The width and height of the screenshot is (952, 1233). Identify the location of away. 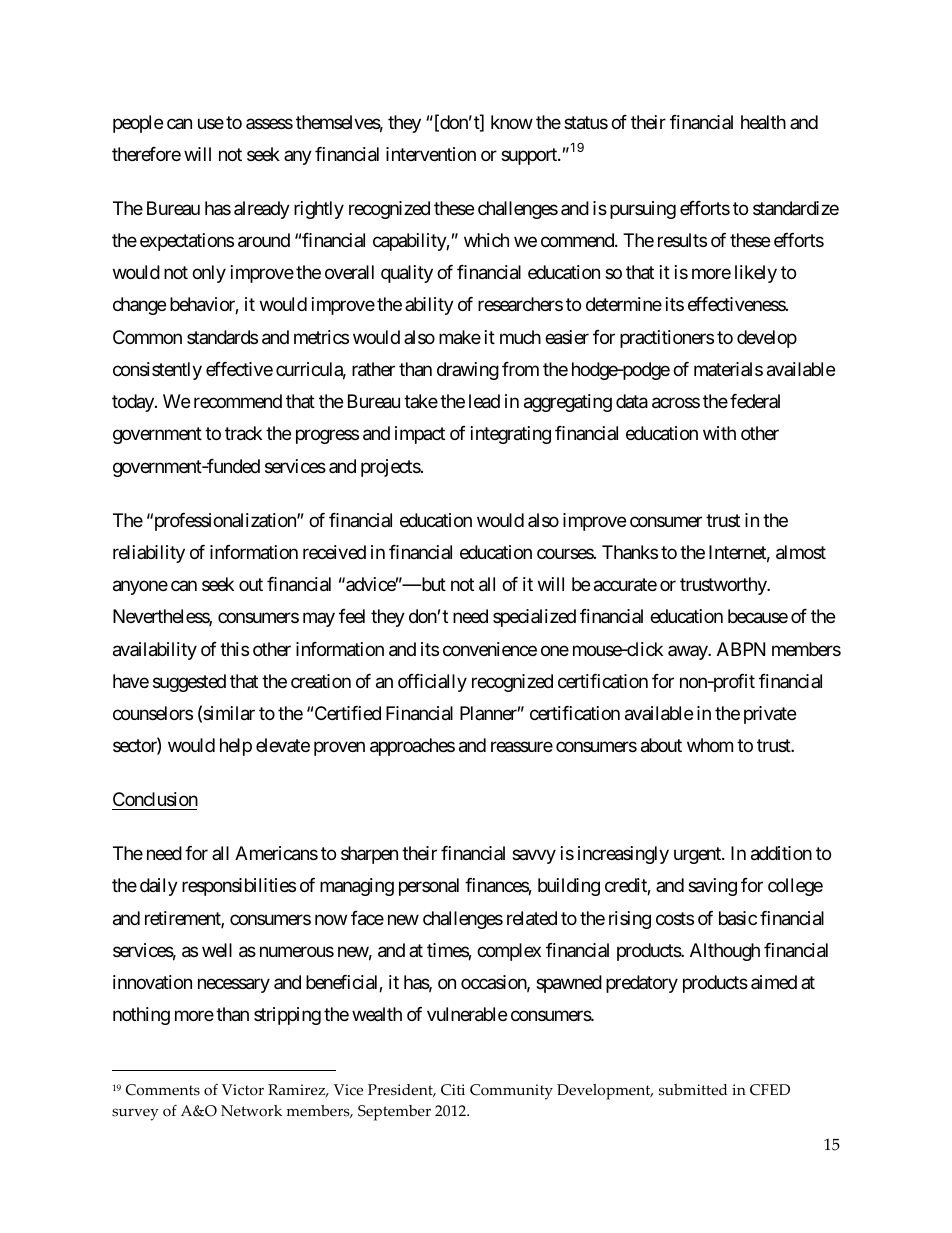
(688, 652).
